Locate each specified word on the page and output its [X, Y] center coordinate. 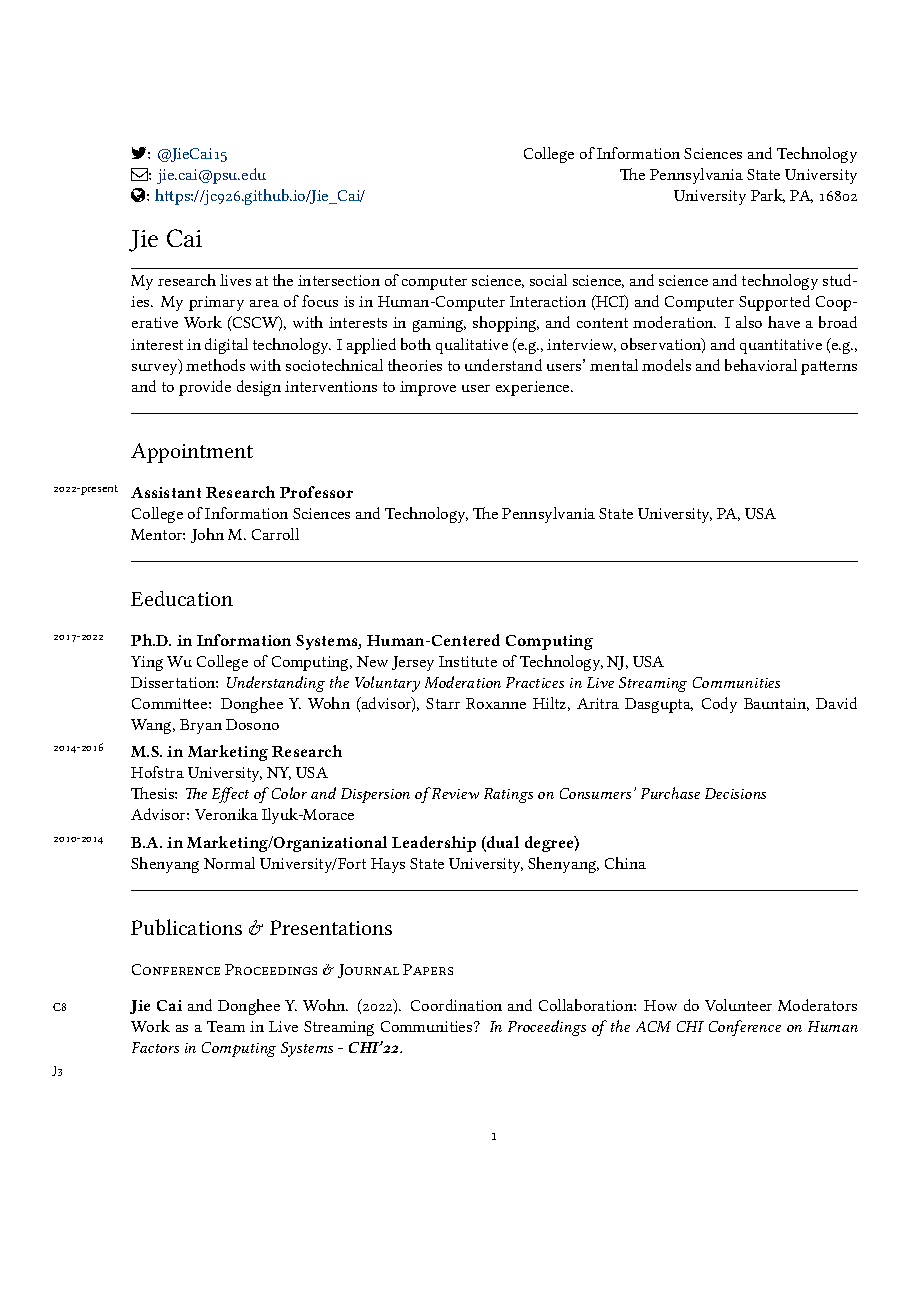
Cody [719, 705]
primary [216, 303]
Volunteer [738, 1005]
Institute [468, 661]
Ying [147, 663]
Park [768, 196]
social [548, 280]
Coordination [456, 1005]
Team [226, 1026]
